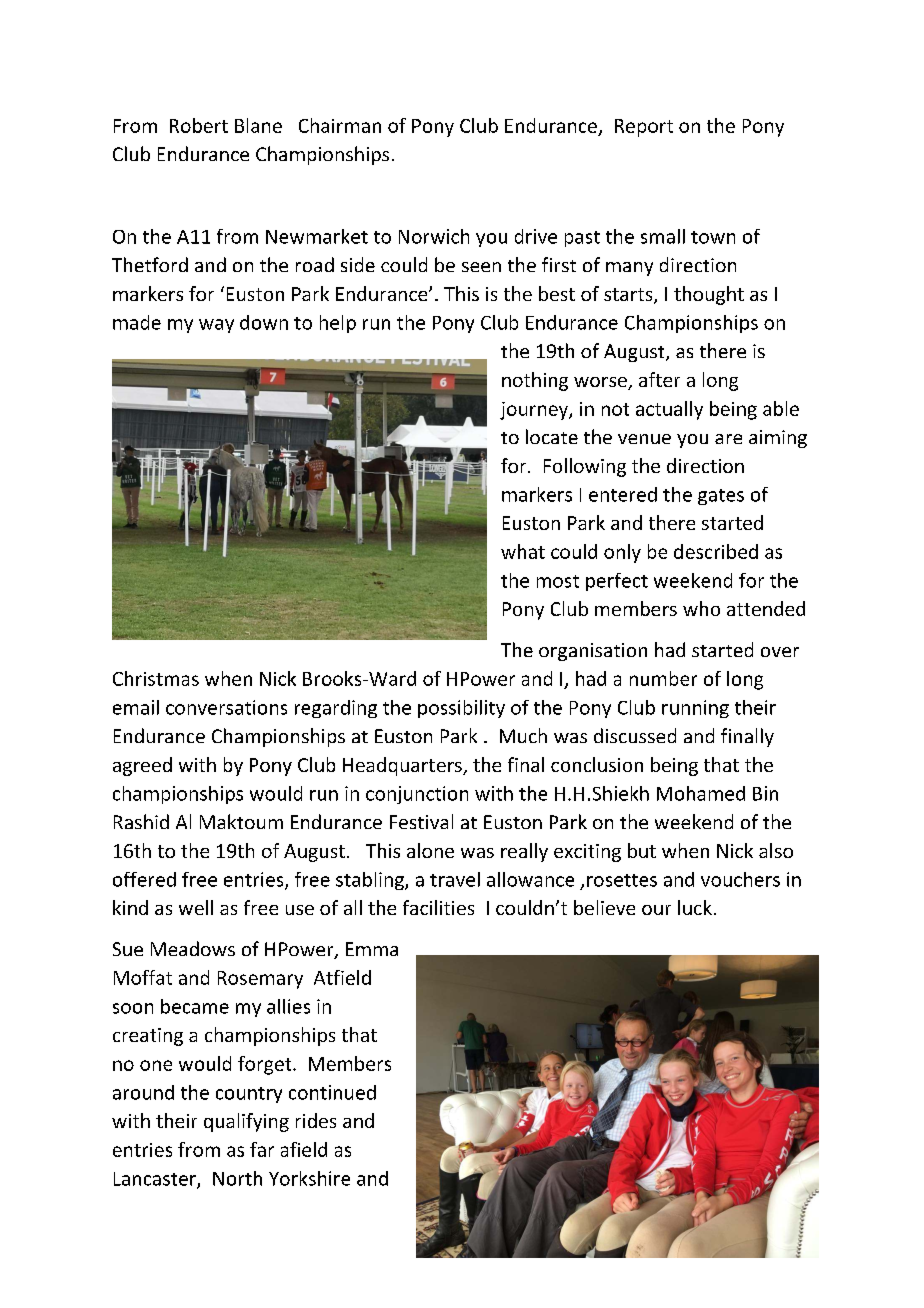 The height and width of the page is (1308, 924). What do you see at coordinates (659, 379) in the page?
I see `after` at bounding box center [659, 379].
